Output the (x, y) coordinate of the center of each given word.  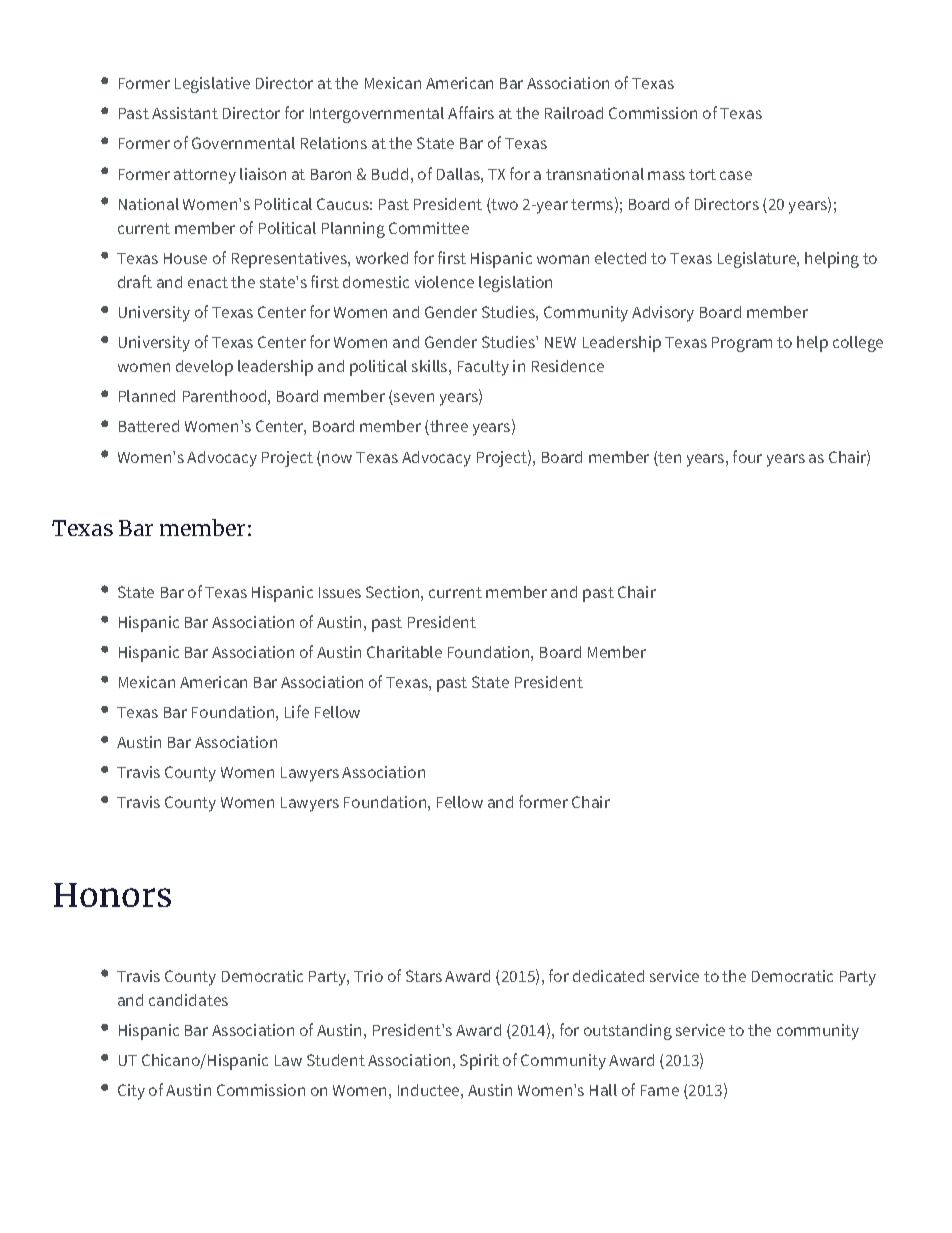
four (747, 456)
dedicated (608, 976)
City (131, 1092)
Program (742, 344)
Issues (340, 592)
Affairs (471, 112)
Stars (424, 976)
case (736, 175)
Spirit (479, 1062)
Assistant (185, 113)
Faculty (483, 368)
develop (204, 368)
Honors (112, 895)
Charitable (404, 652)
